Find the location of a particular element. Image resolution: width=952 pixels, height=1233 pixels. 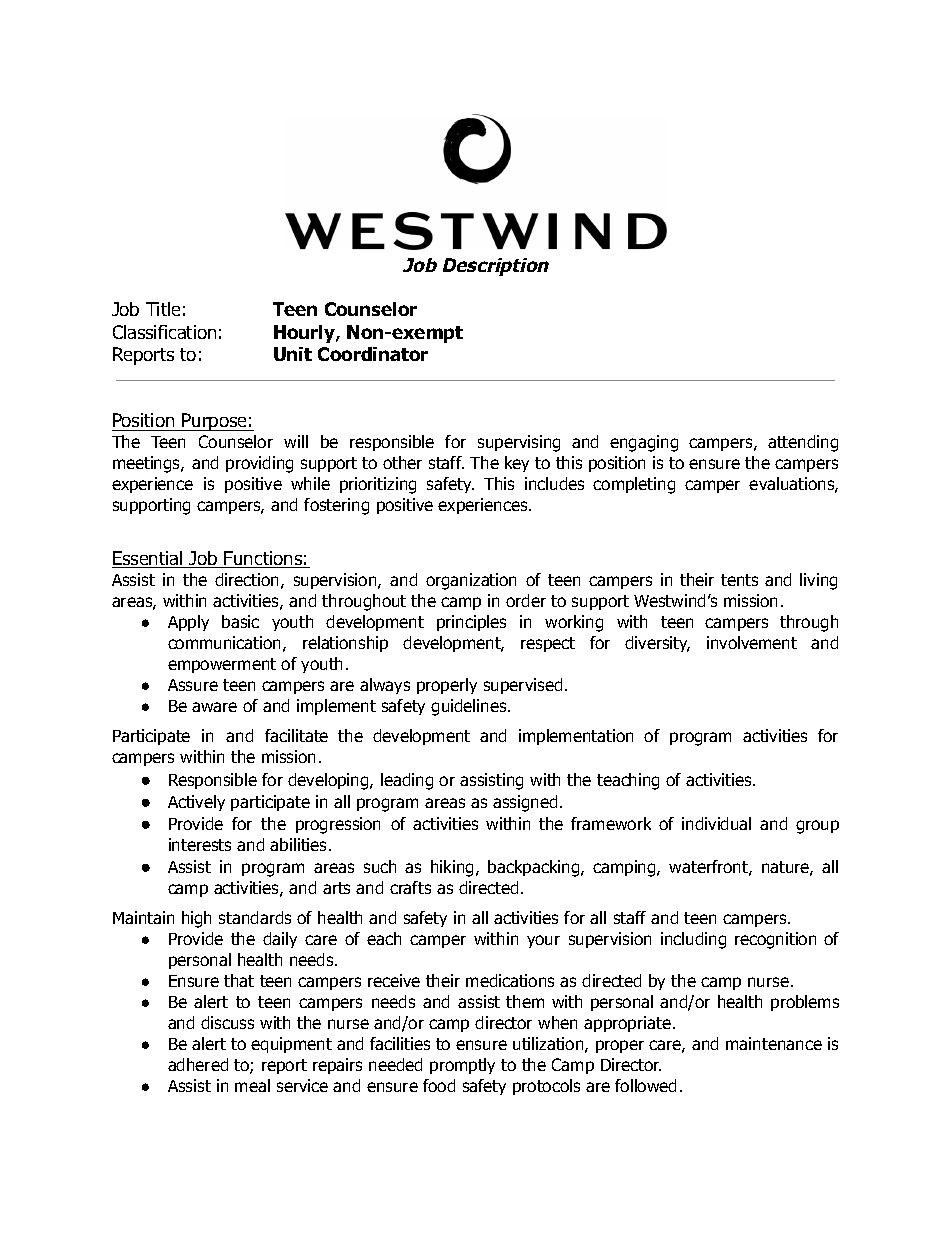

Coordinator is located at coordinates (373, 354).
